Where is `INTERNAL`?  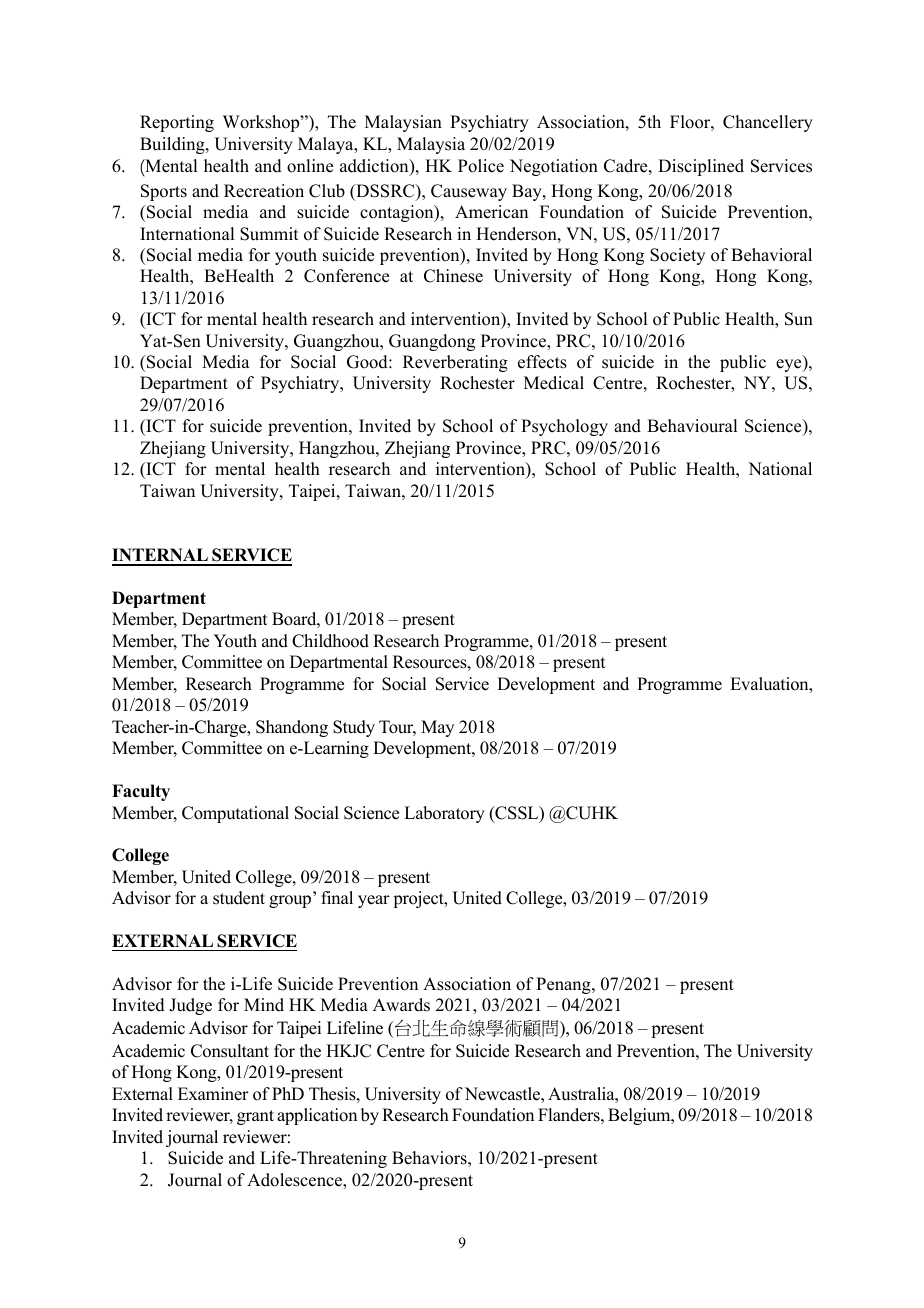 INTERNAL is located at coordinates (161, 556).
